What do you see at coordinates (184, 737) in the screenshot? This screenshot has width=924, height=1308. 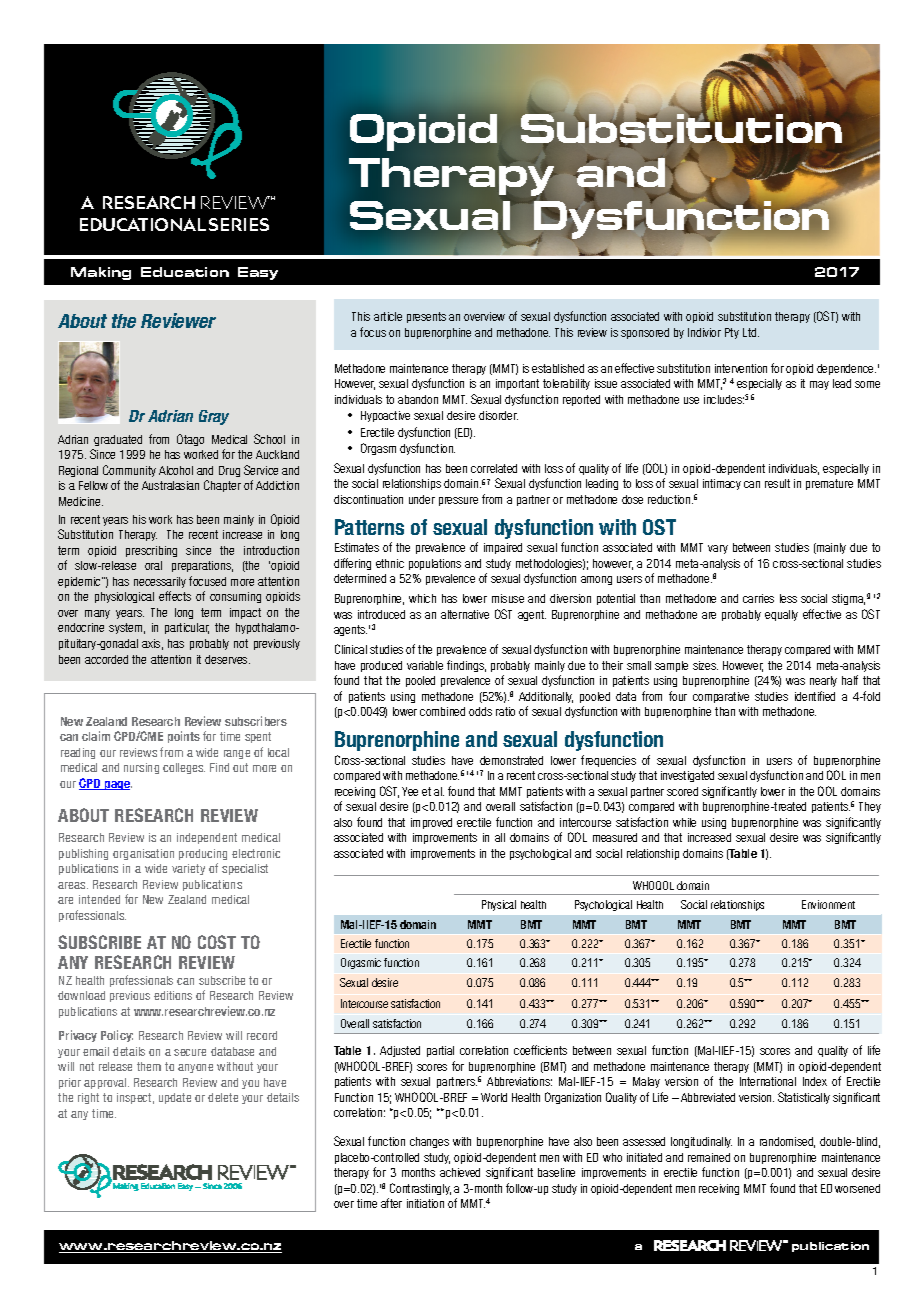 I see `points` at bounding box center [184, 737].
